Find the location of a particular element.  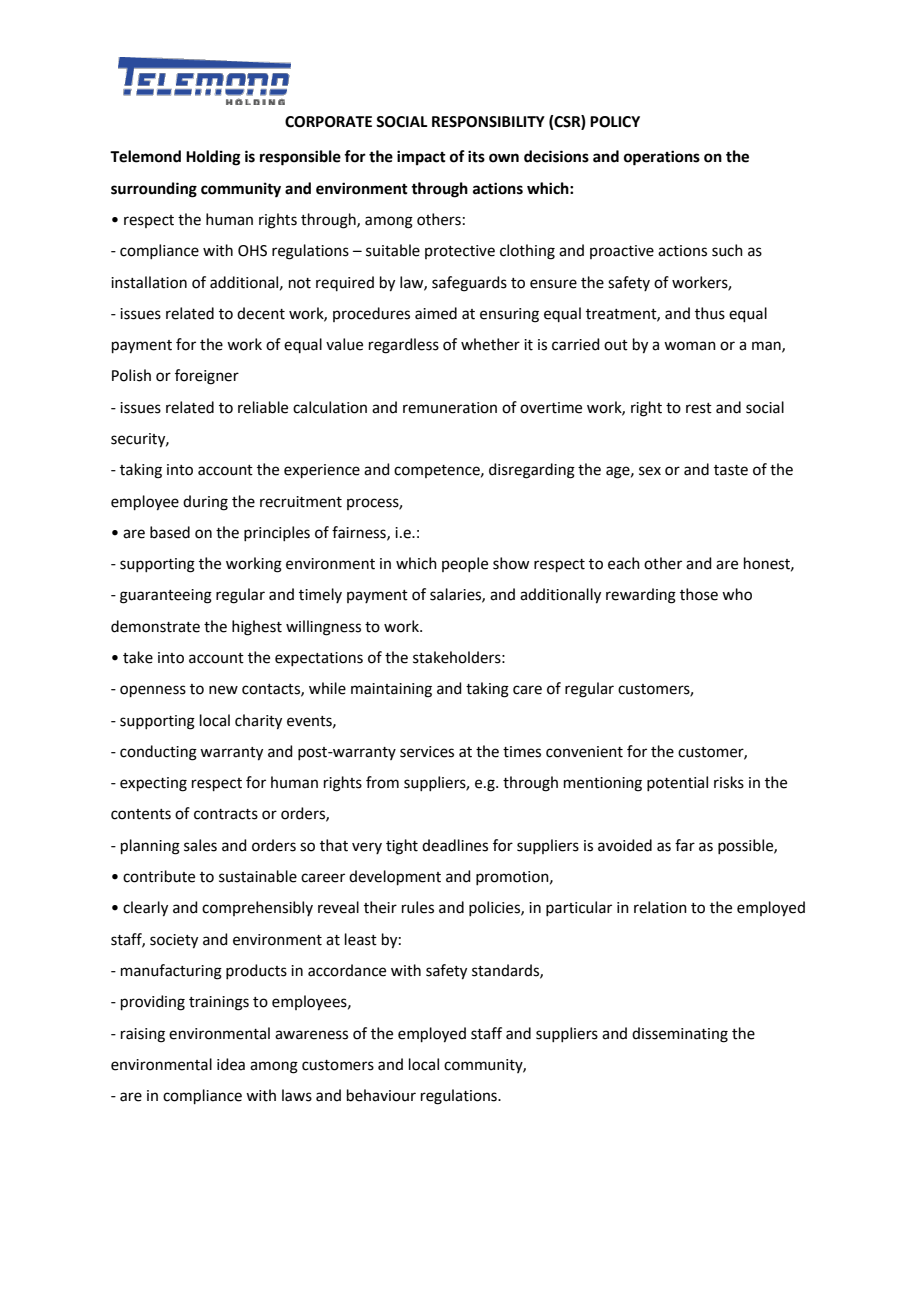

people is located at coordinates (465, 564).
